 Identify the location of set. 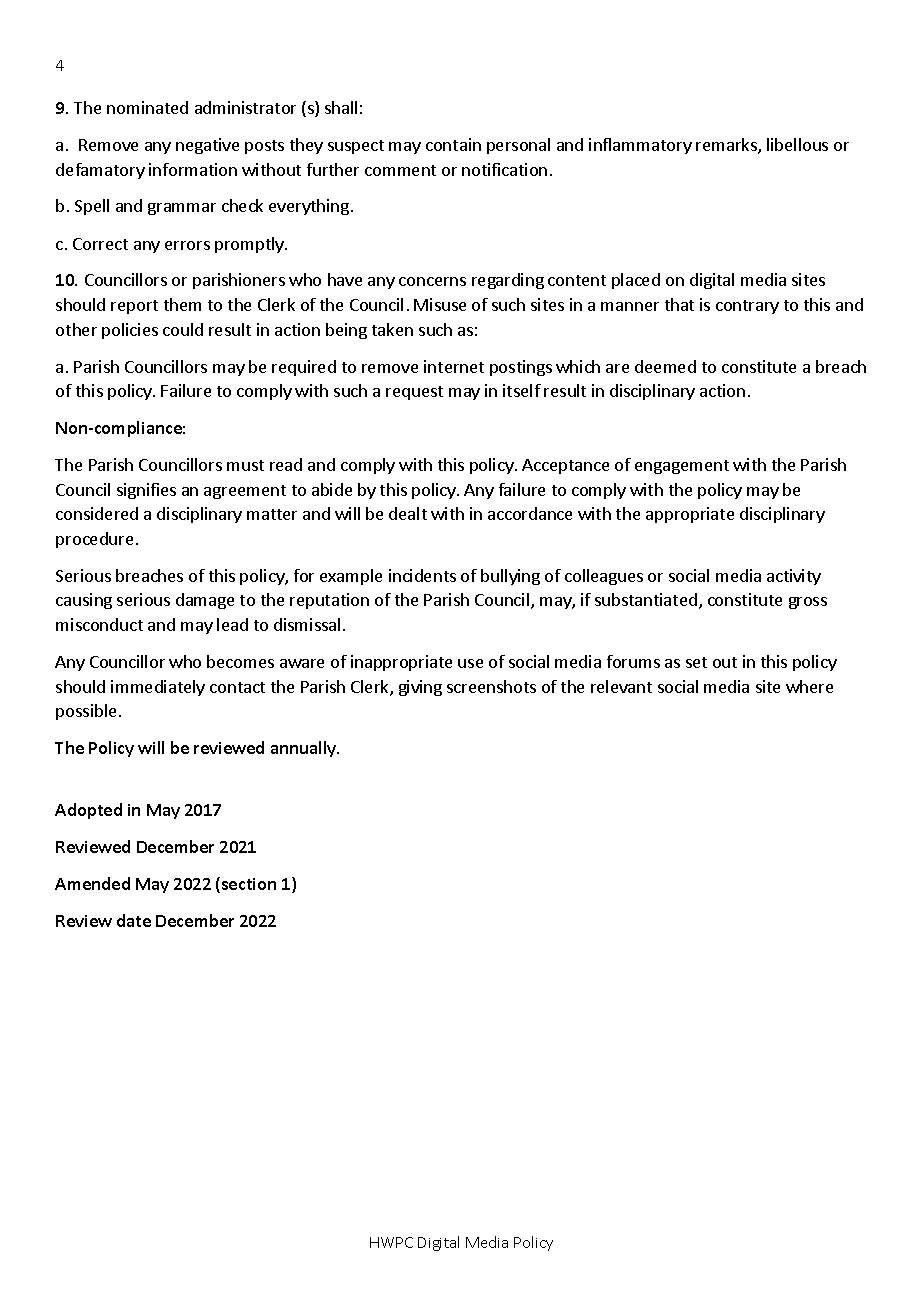
(696, 662).
